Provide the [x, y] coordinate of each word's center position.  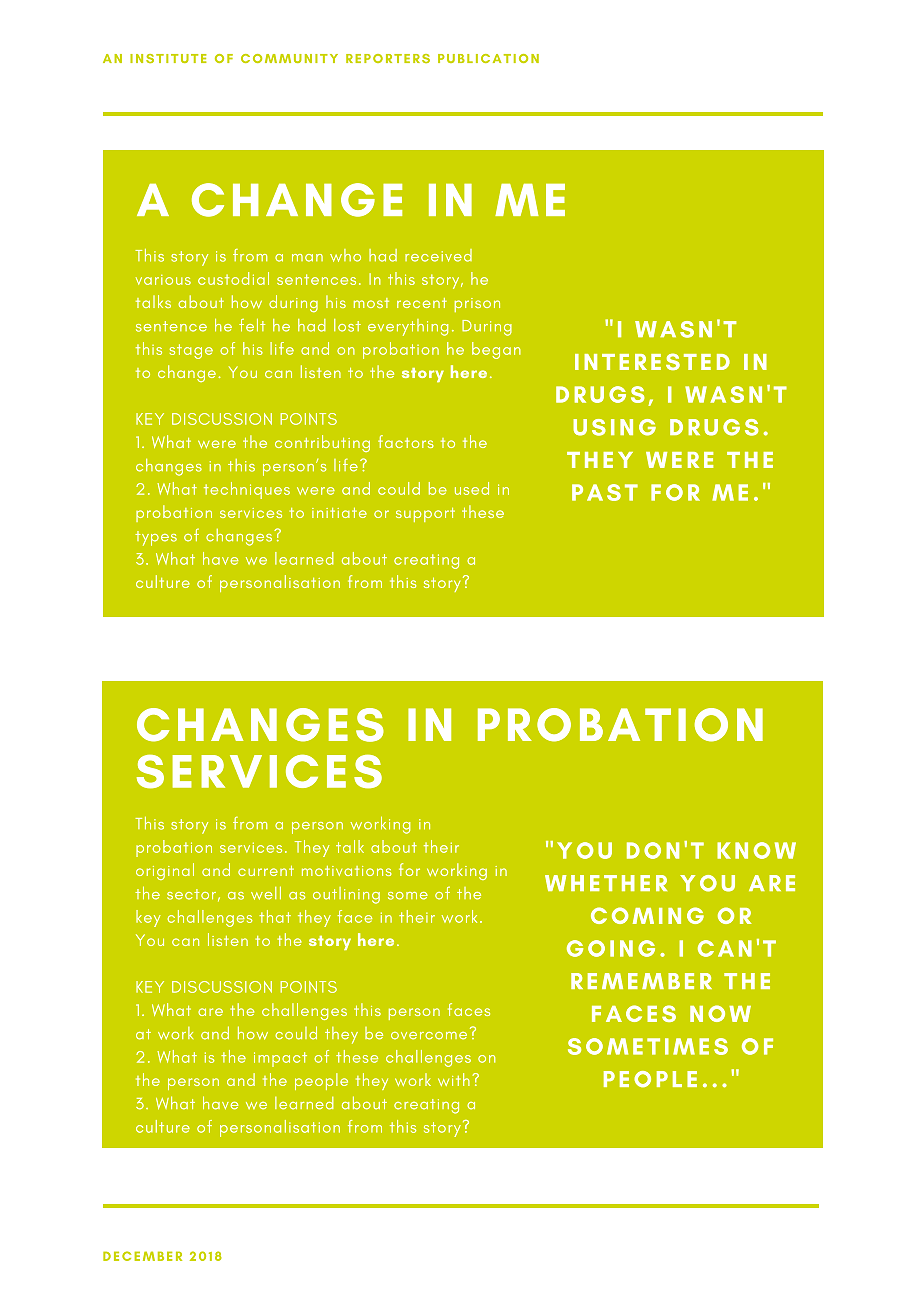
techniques [247, 490]
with [454, 1079]
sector [191, 894]
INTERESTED [652, 361]
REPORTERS [388, 58]
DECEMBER [142, 1256]
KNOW [756, 850]
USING [614, 427]
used [472, 488]
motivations [347, 871]
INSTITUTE [168, 58]
